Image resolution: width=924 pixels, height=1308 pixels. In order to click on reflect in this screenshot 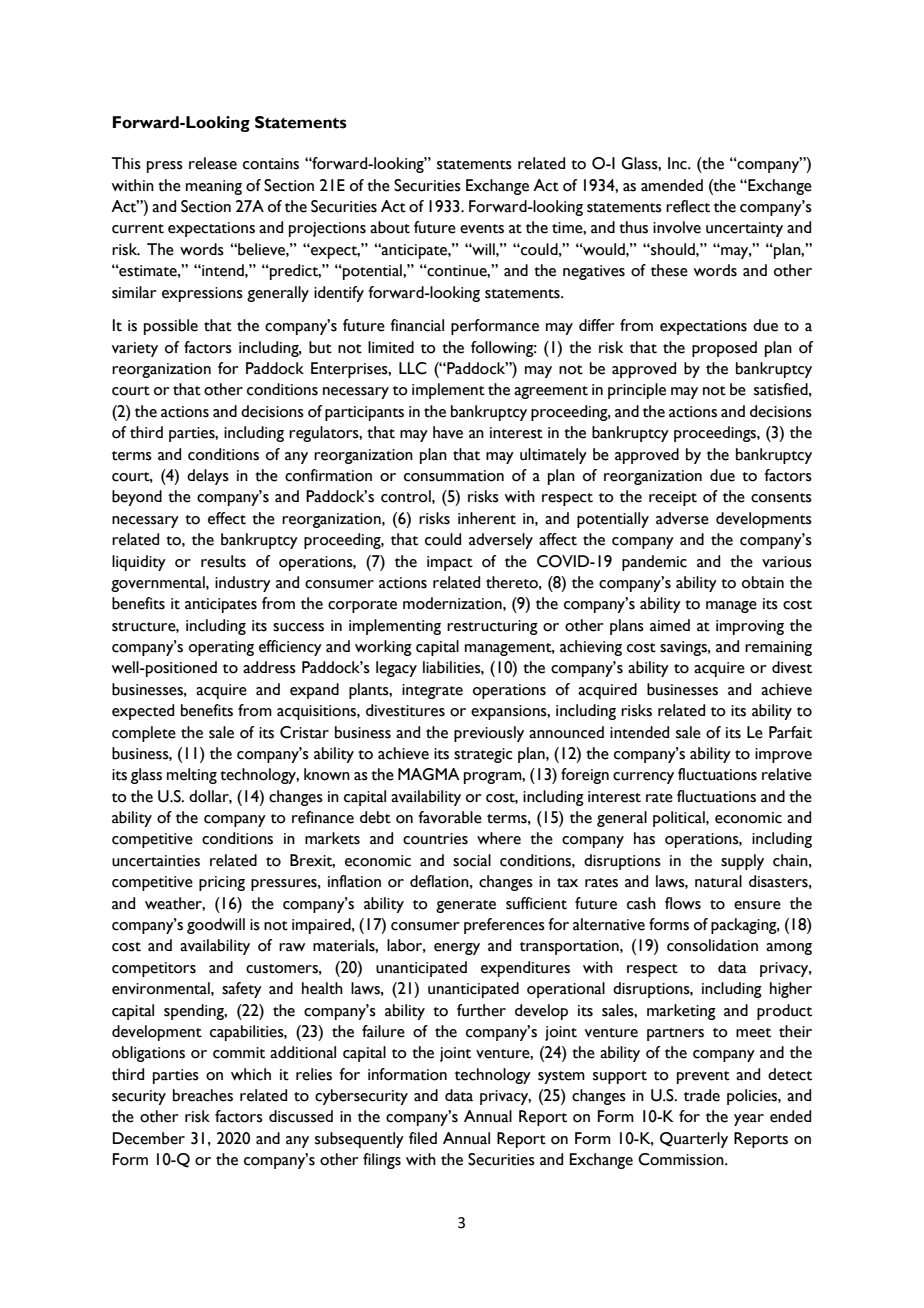, I will do `click(688, 206)`.
